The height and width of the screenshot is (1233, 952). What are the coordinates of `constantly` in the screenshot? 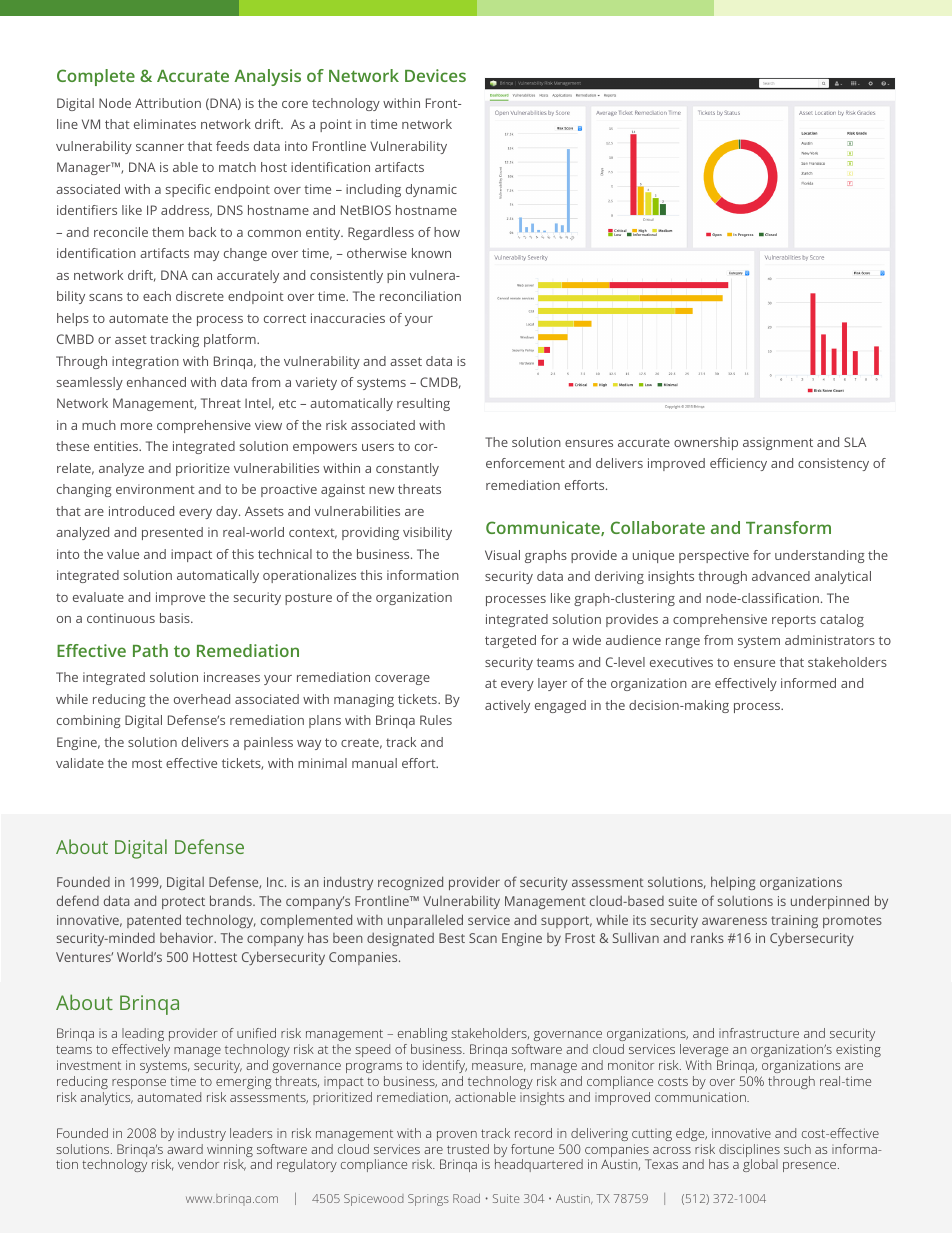 It's located at (407, 469).
